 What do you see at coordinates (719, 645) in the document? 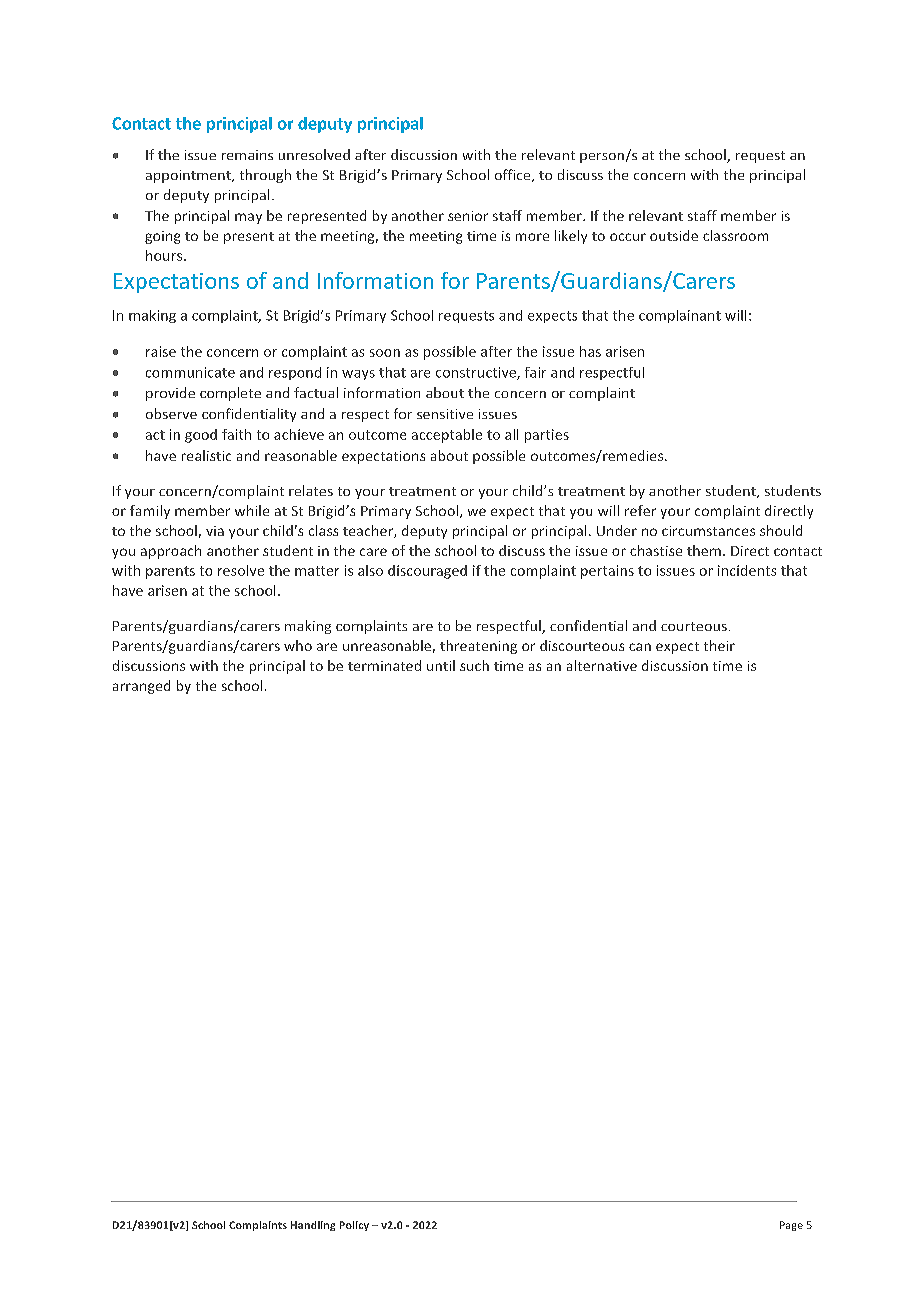
I see `their` at bounding box center [719, 645].
